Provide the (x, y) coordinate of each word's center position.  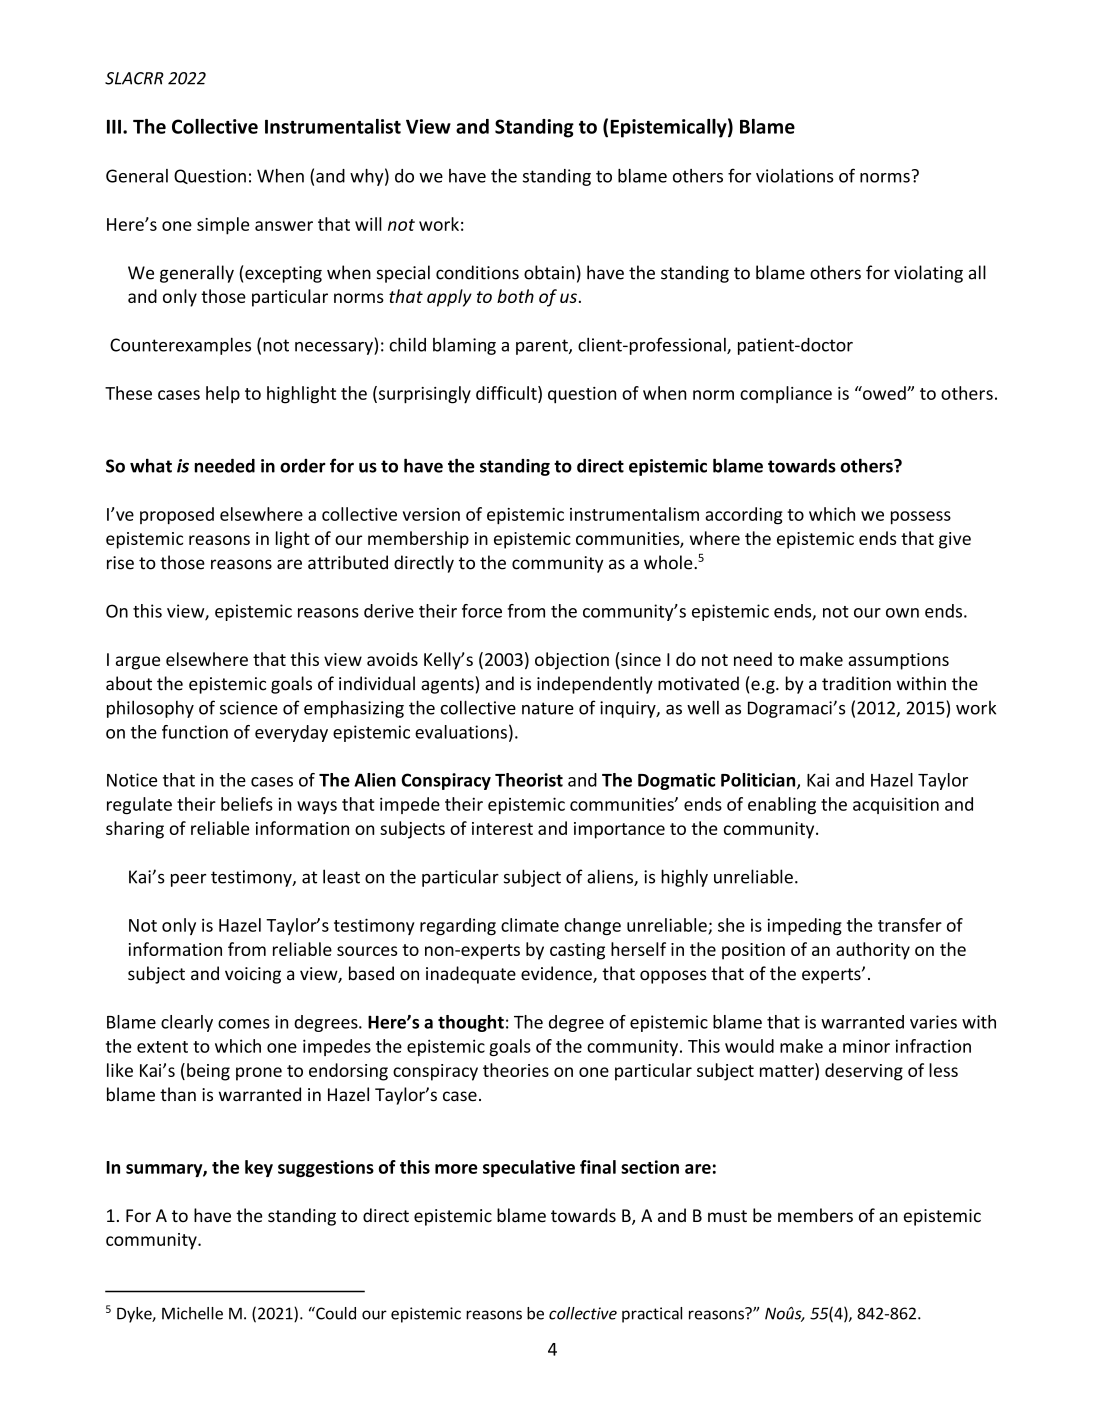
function (195, 732)
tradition (856, 683)
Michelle (192, 1313)
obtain (549, 272)
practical (652, 1315)
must (727, 1216)
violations (795, 176)
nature (548, 708)
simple (223, 226)
